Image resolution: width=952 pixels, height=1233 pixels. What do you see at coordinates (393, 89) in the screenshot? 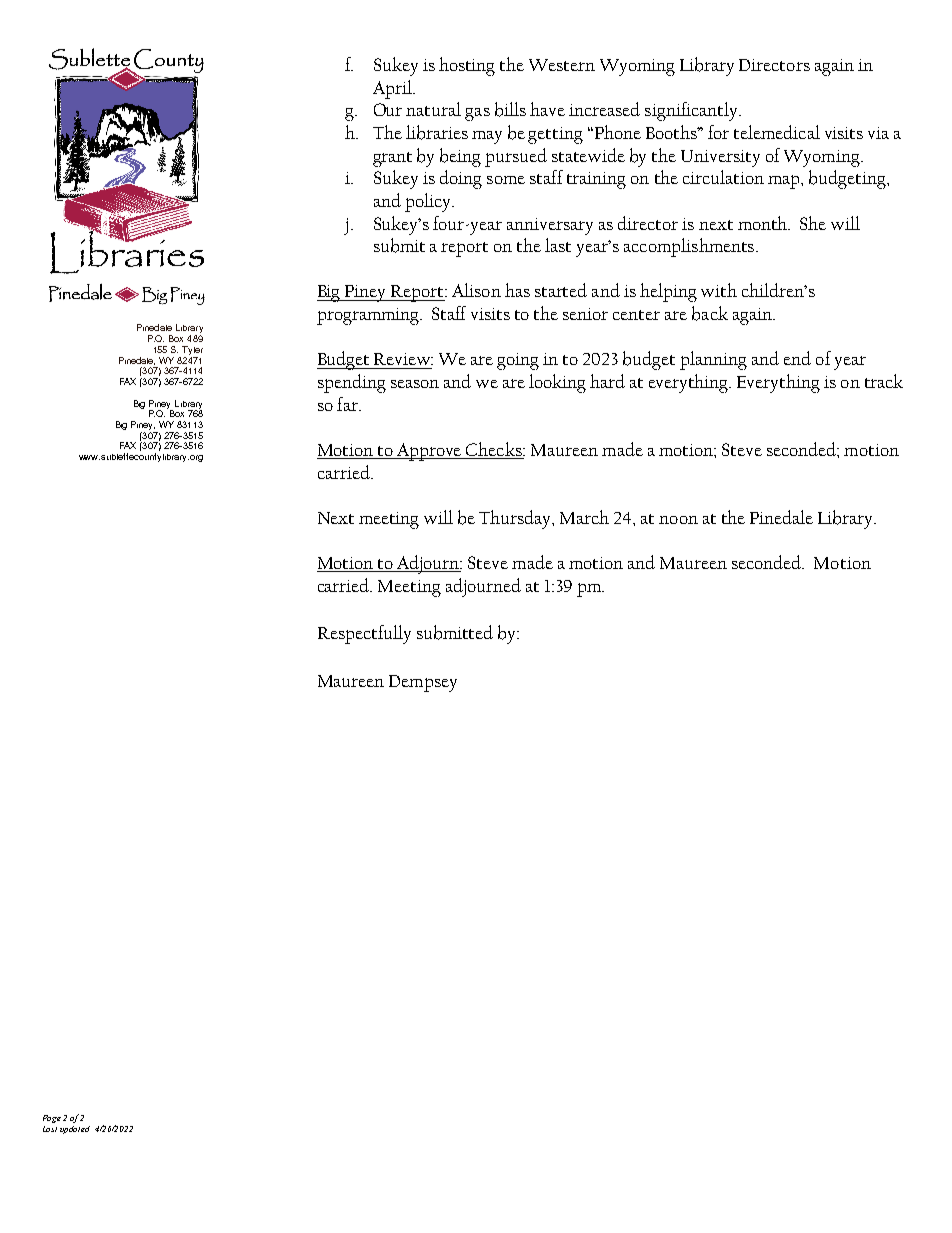
I see `April` at bounding box center [393, 89].
